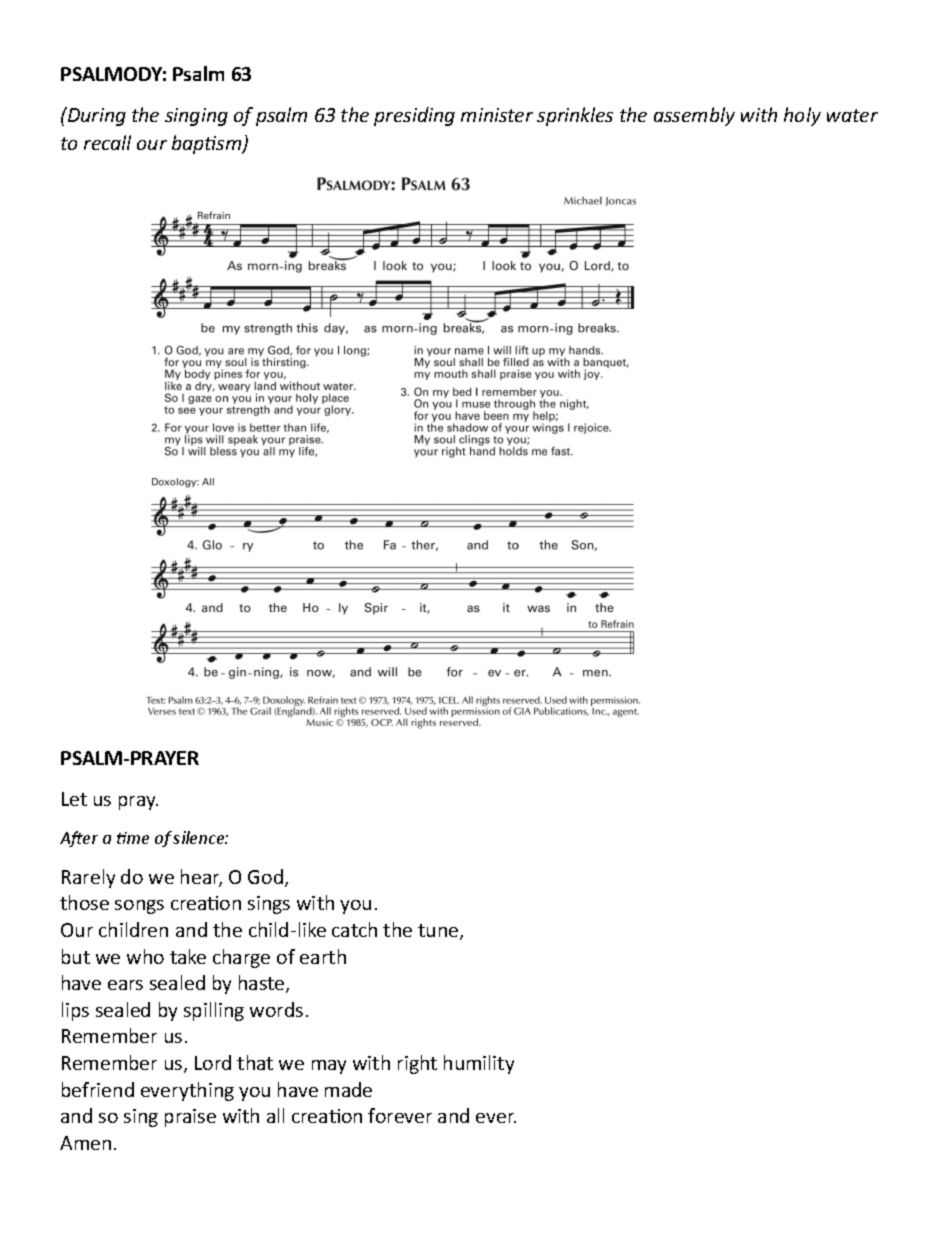  I want to click on presiding, so click(414, 116).
